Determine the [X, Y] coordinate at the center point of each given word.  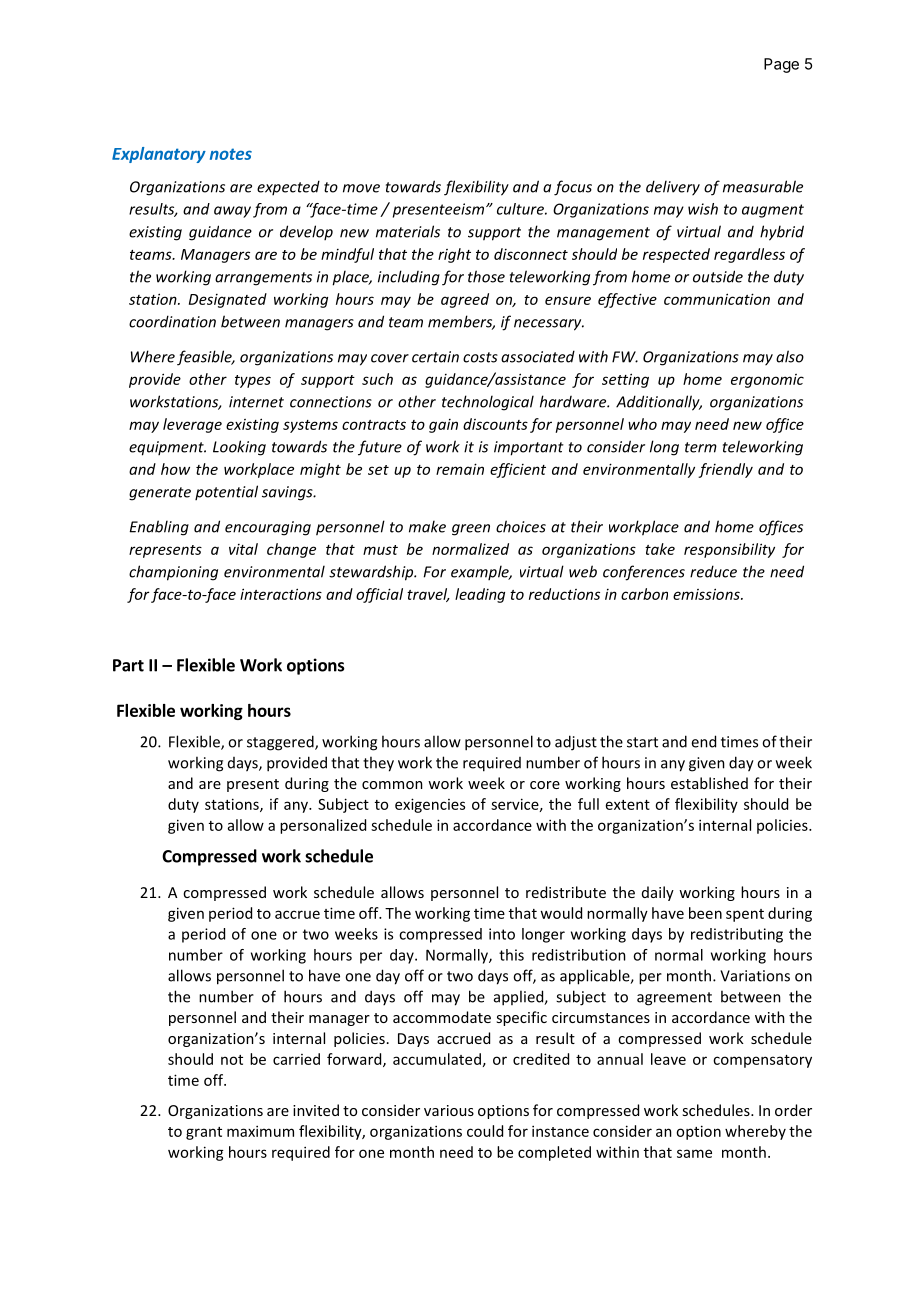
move [361, 188]
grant [204, 1133]
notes [231, 154]
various [449, 1110]
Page [781, 65]
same [694, 1153]
